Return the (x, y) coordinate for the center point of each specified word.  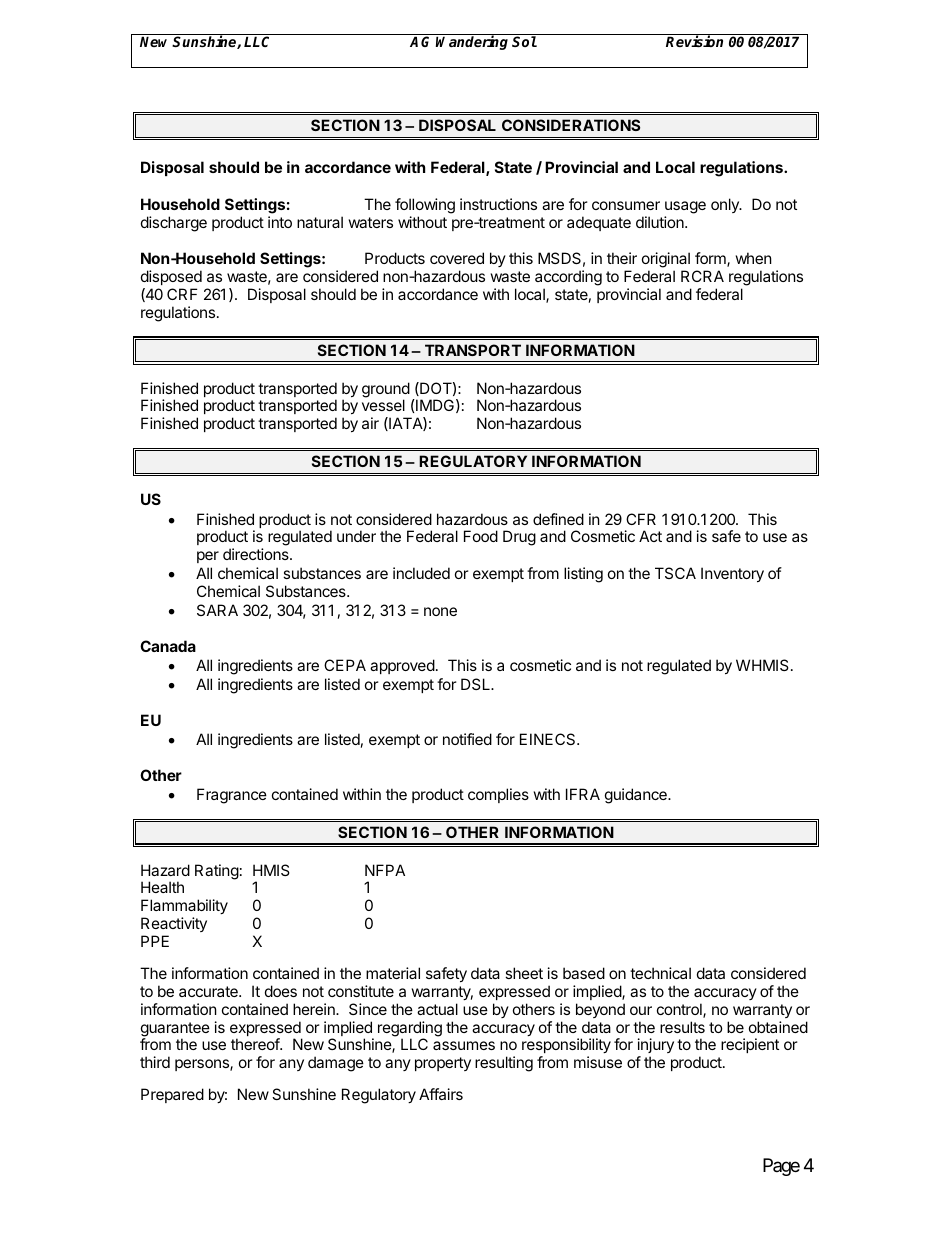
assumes (464, 1045)
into (280, 222)
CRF (182, 294)
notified (467, 739)
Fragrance (232, 796)
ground (386, 391)
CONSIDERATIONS (571, 125)
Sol (524, 41)
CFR (641, 519)
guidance (637, 796)
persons (203, 1065)
